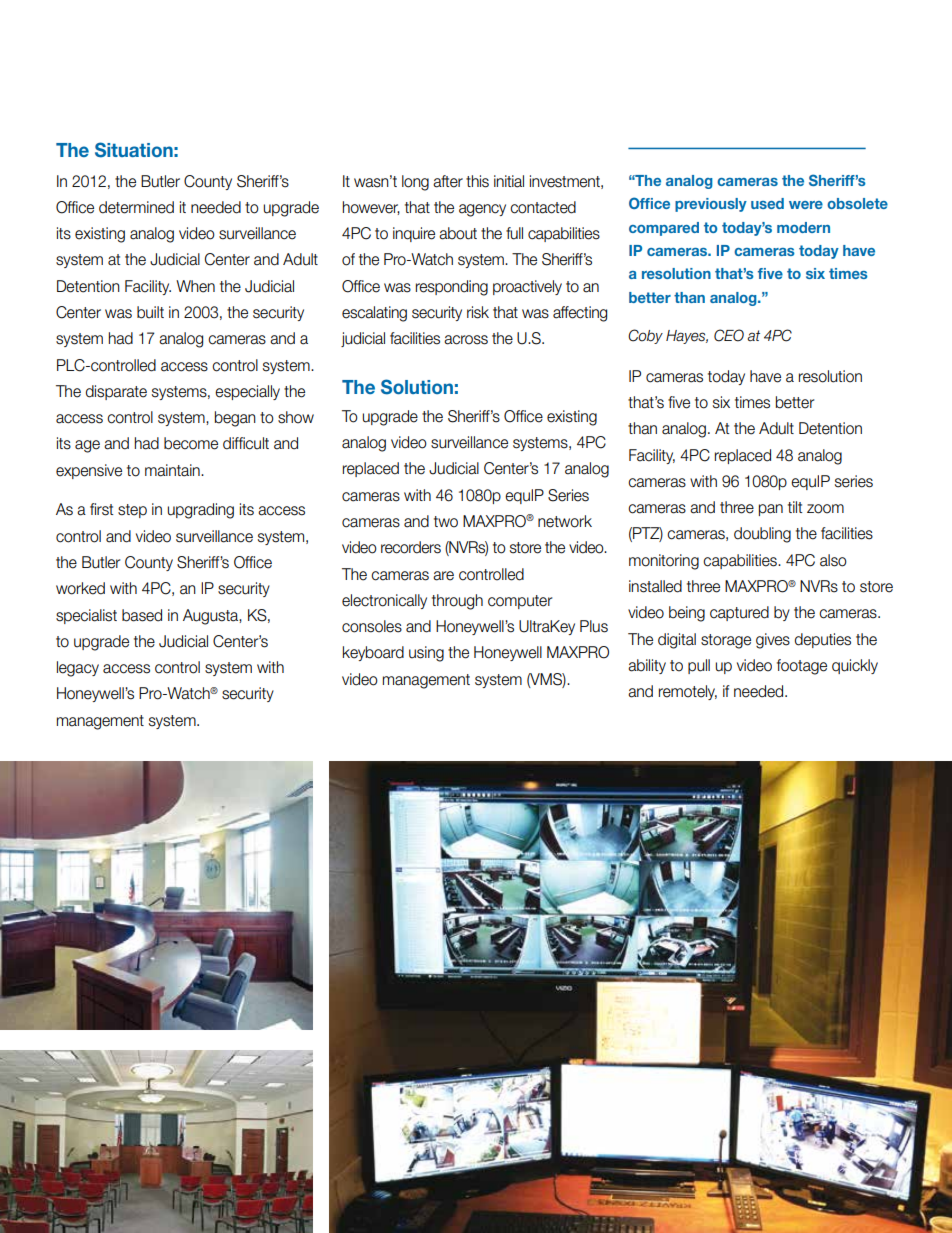 The image size is (952, 1233). What do you see at coordinates (795, 507) in the screenshot?
I see `tilt` at bounding box center [795, 507].
